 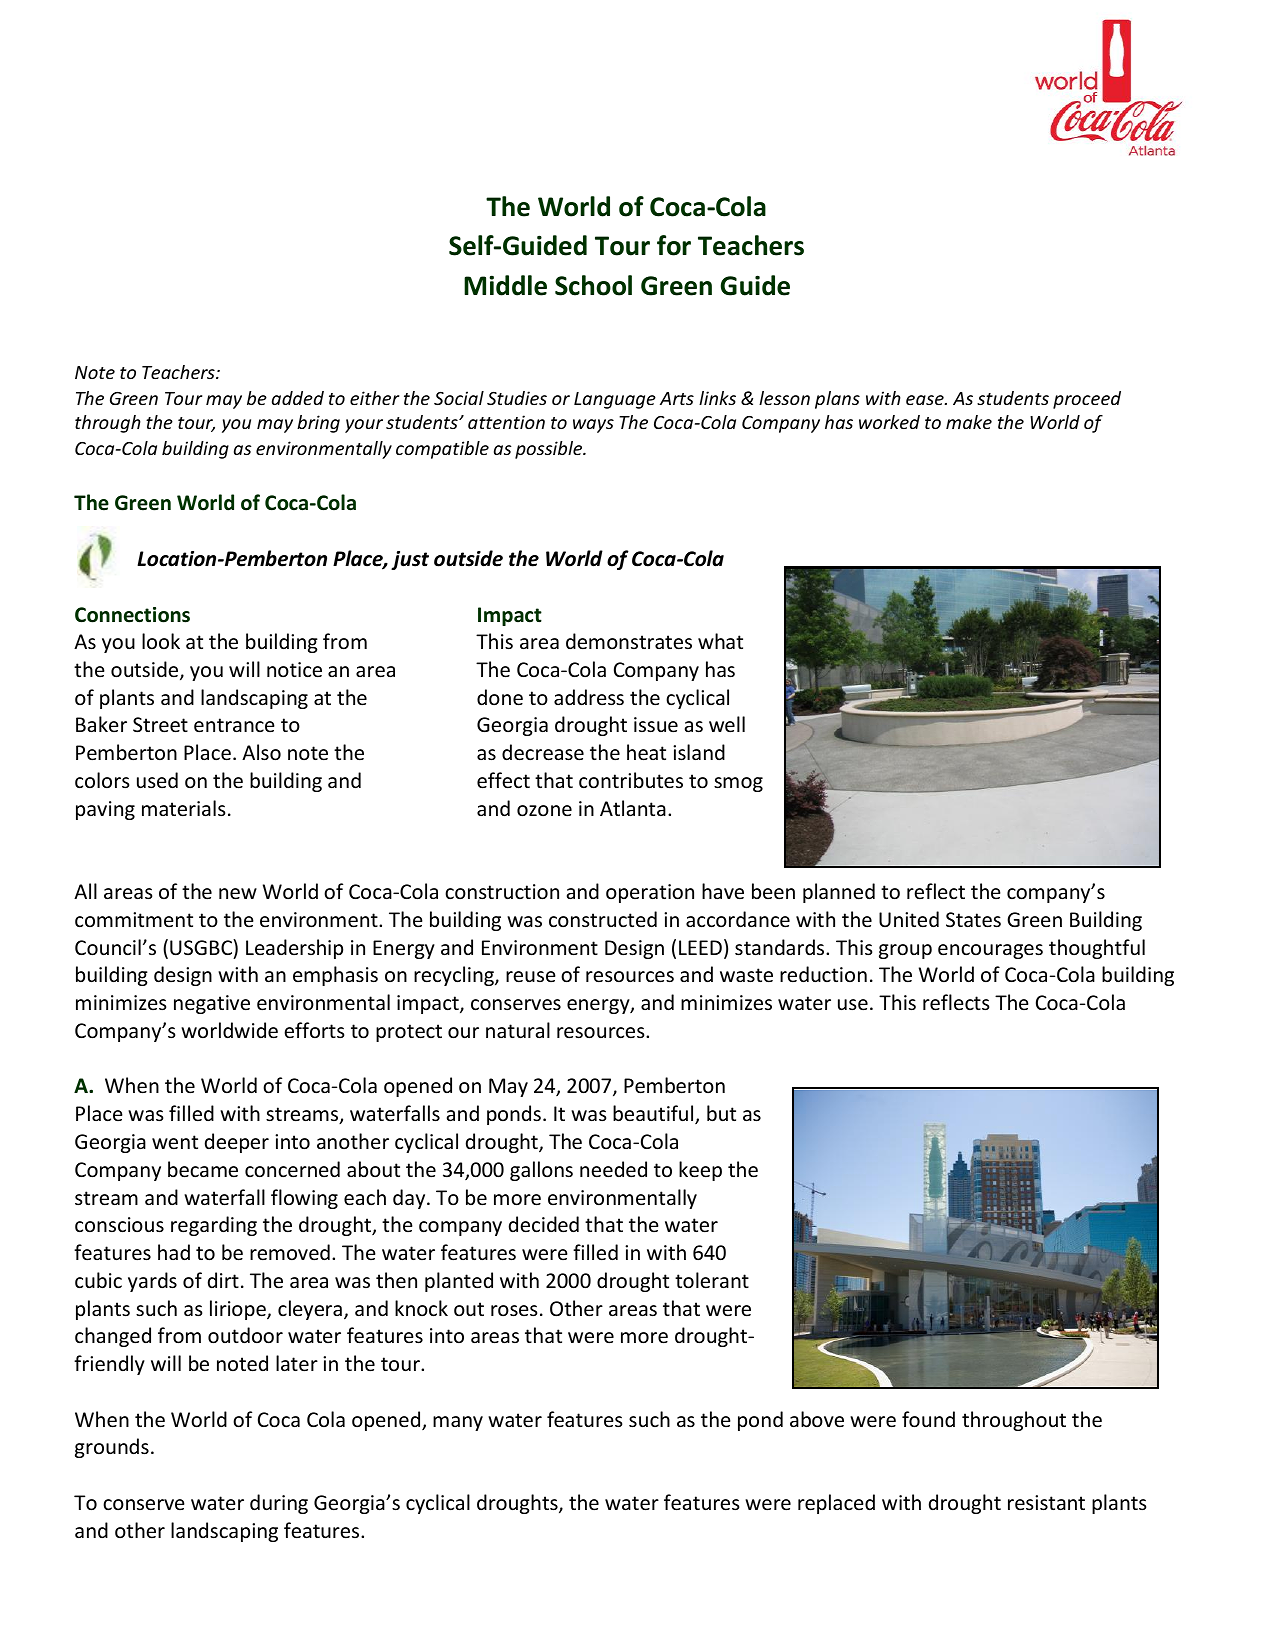 I want to click on make, so click(x=969, y=422).
